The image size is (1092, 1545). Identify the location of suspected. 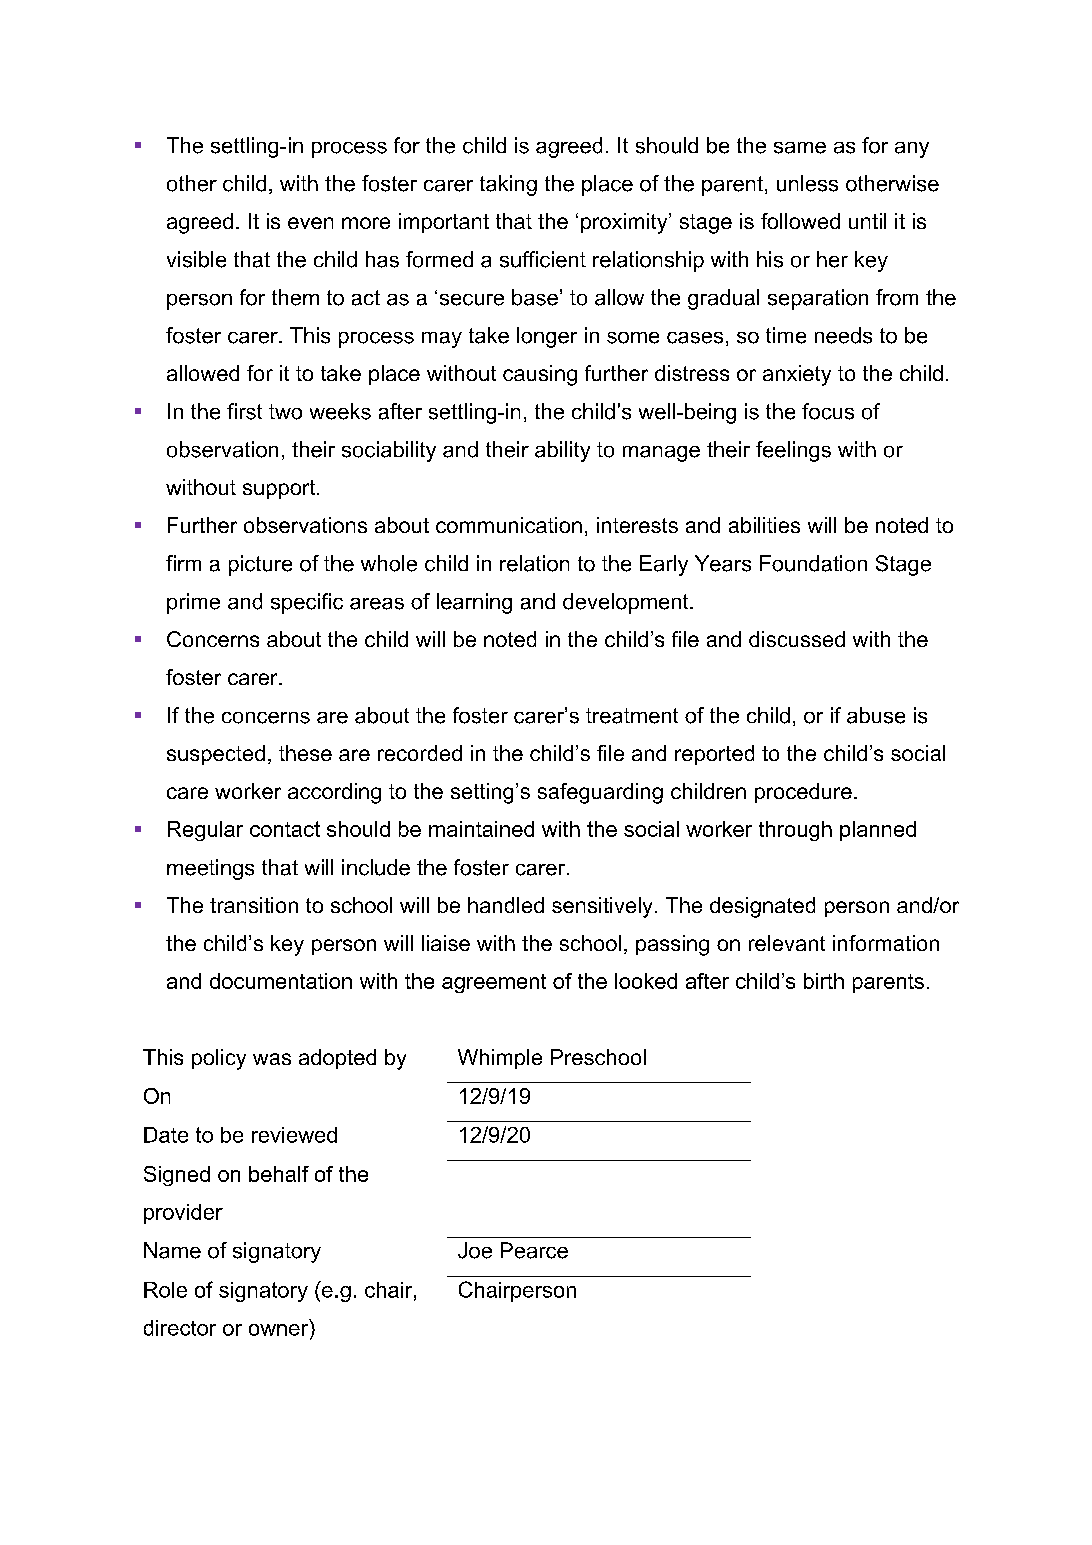
(216, 755).
